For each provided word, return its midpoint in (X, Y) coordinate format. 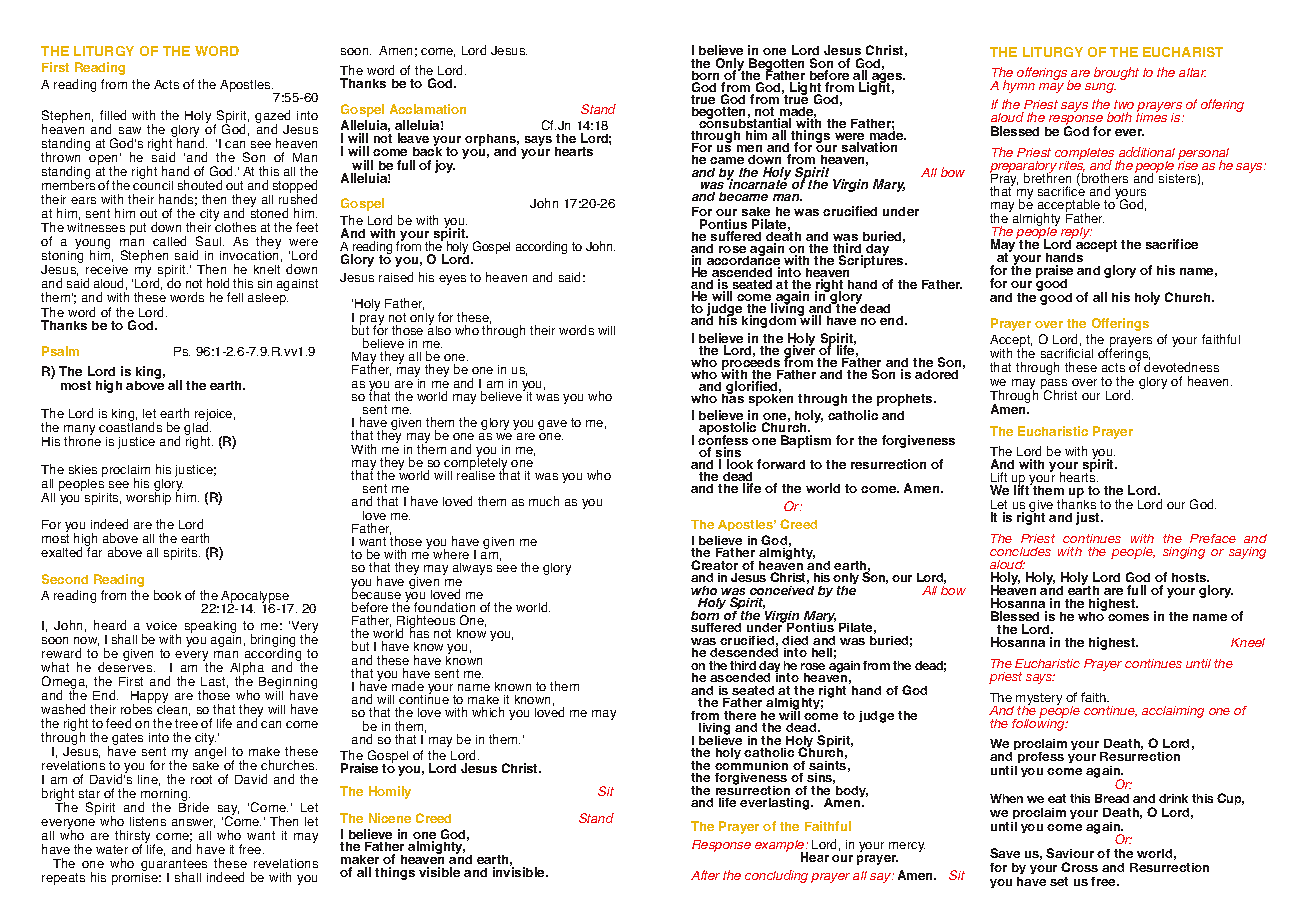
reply (1076, 234)
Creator (714, 565)
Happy (149, 698)
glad (197, 428)
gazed (272, 118)
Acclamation (428, 109)
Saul (210, 241)
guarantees (174, 866)
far (94, 551)
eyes (452, 280)
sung (1100, 88)
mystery (1039, 700)
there (740, 715)
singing (1184, 553)
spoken (771, 398)
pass (1054, 385)
